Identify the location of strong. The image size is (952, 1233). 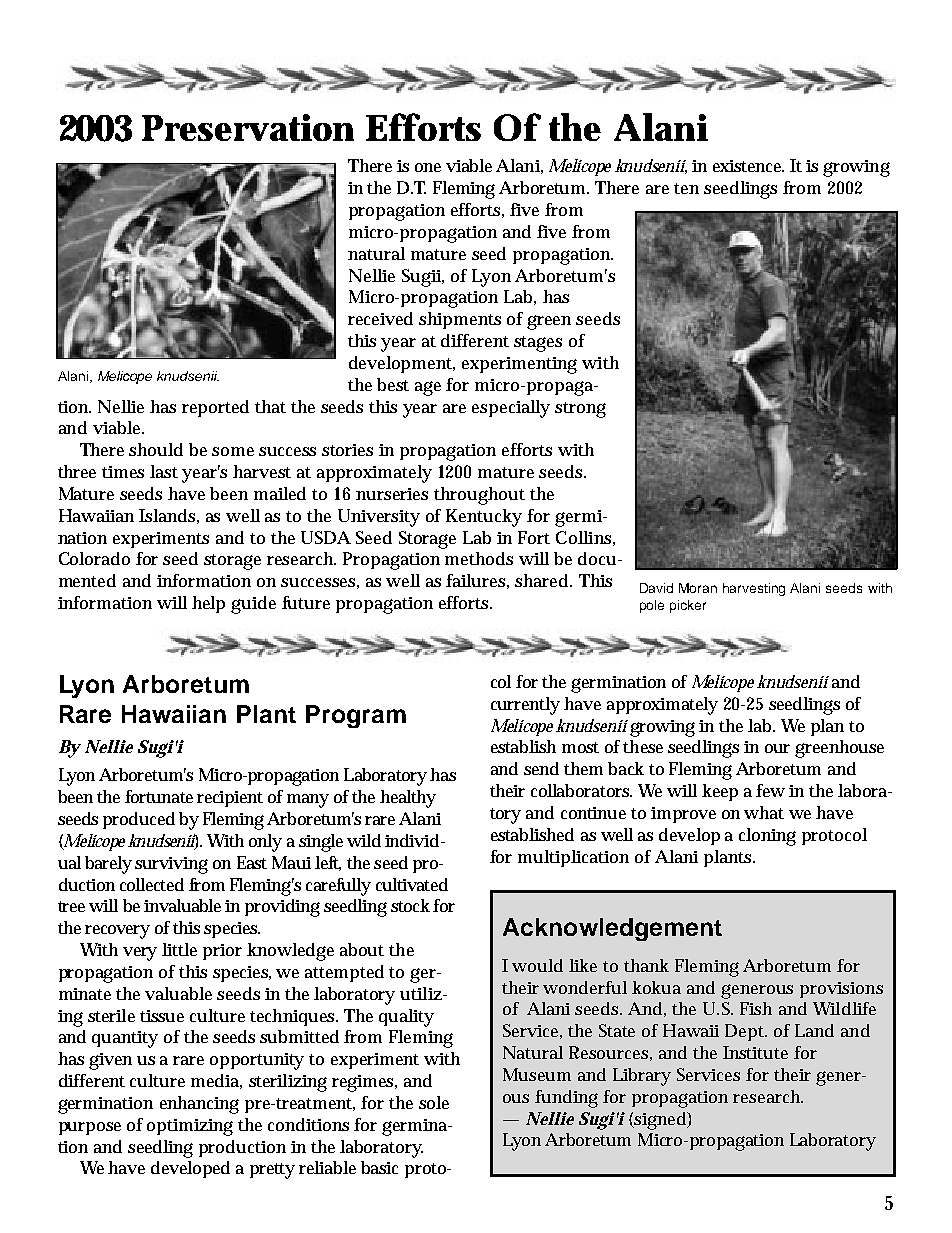
(580, 410).
